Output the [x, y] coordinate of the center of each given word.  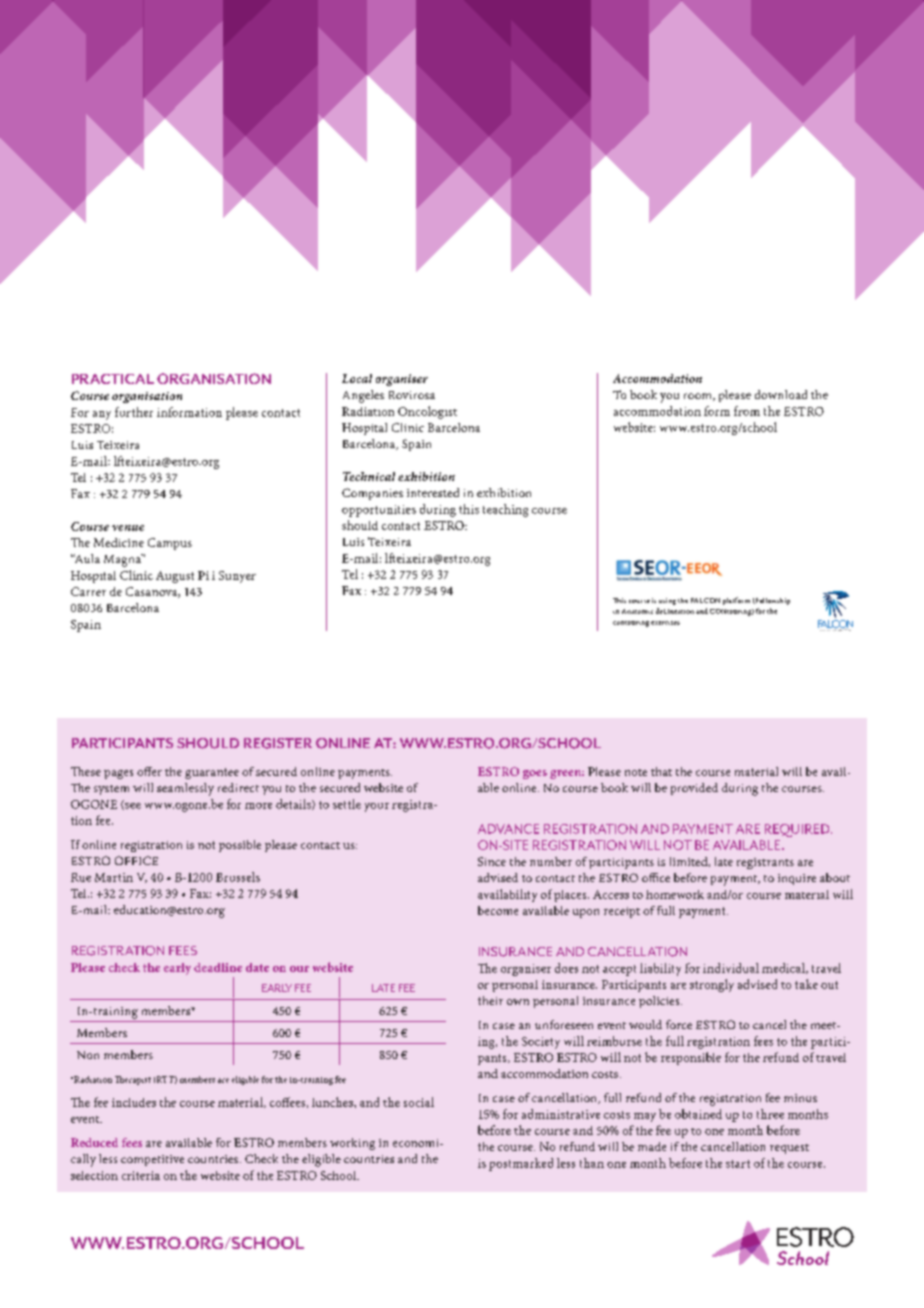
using [667, 601]
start [738, 1164]
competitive [152, 1160]
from [747, 411]
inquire [797, 879]
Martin [114, 877]
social [419, 1102]
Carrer [88, 591]
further [134, 412]
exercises [665, 623]
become [498, 910]
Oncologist [427, 412]
